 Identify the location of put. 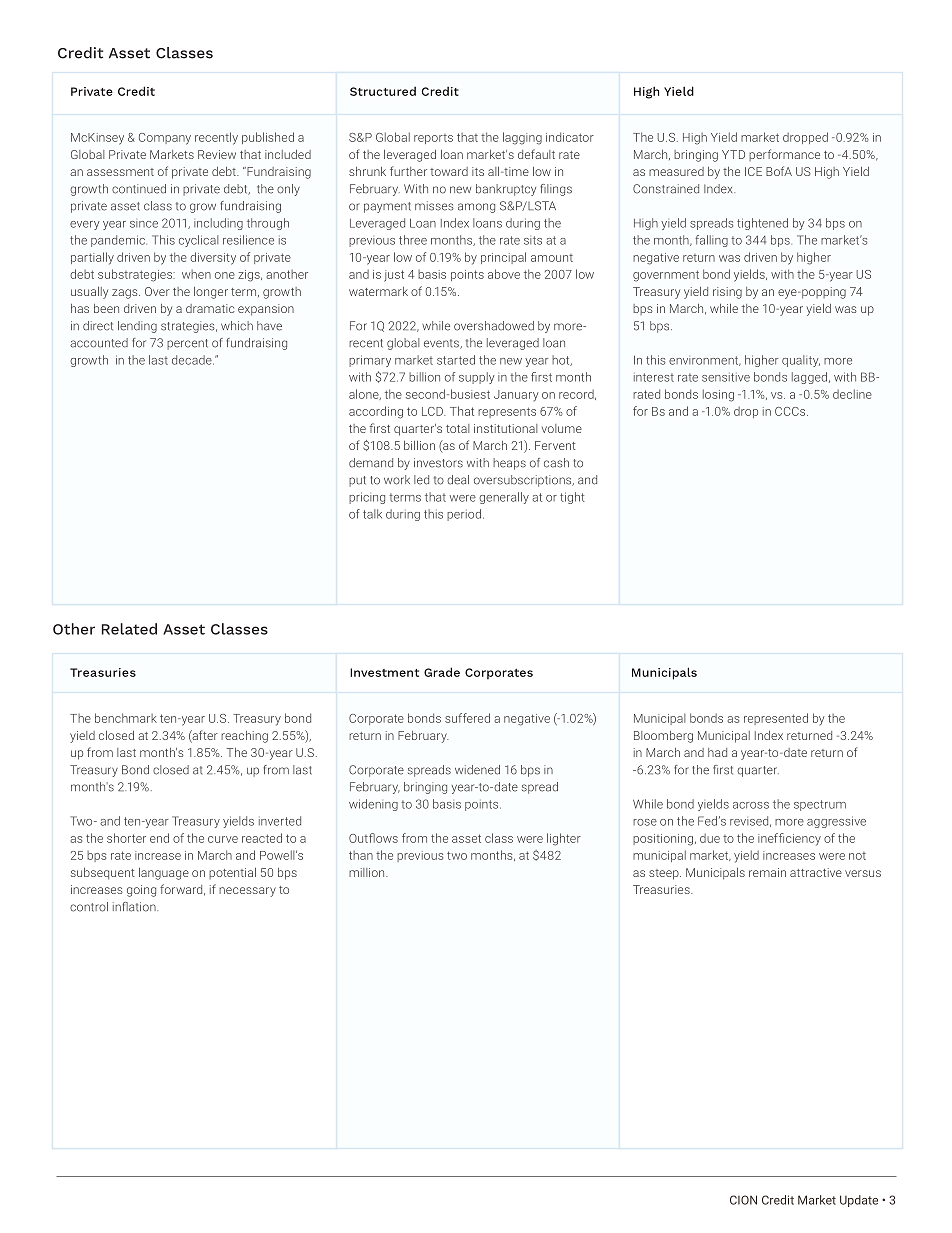
(357, 481).
